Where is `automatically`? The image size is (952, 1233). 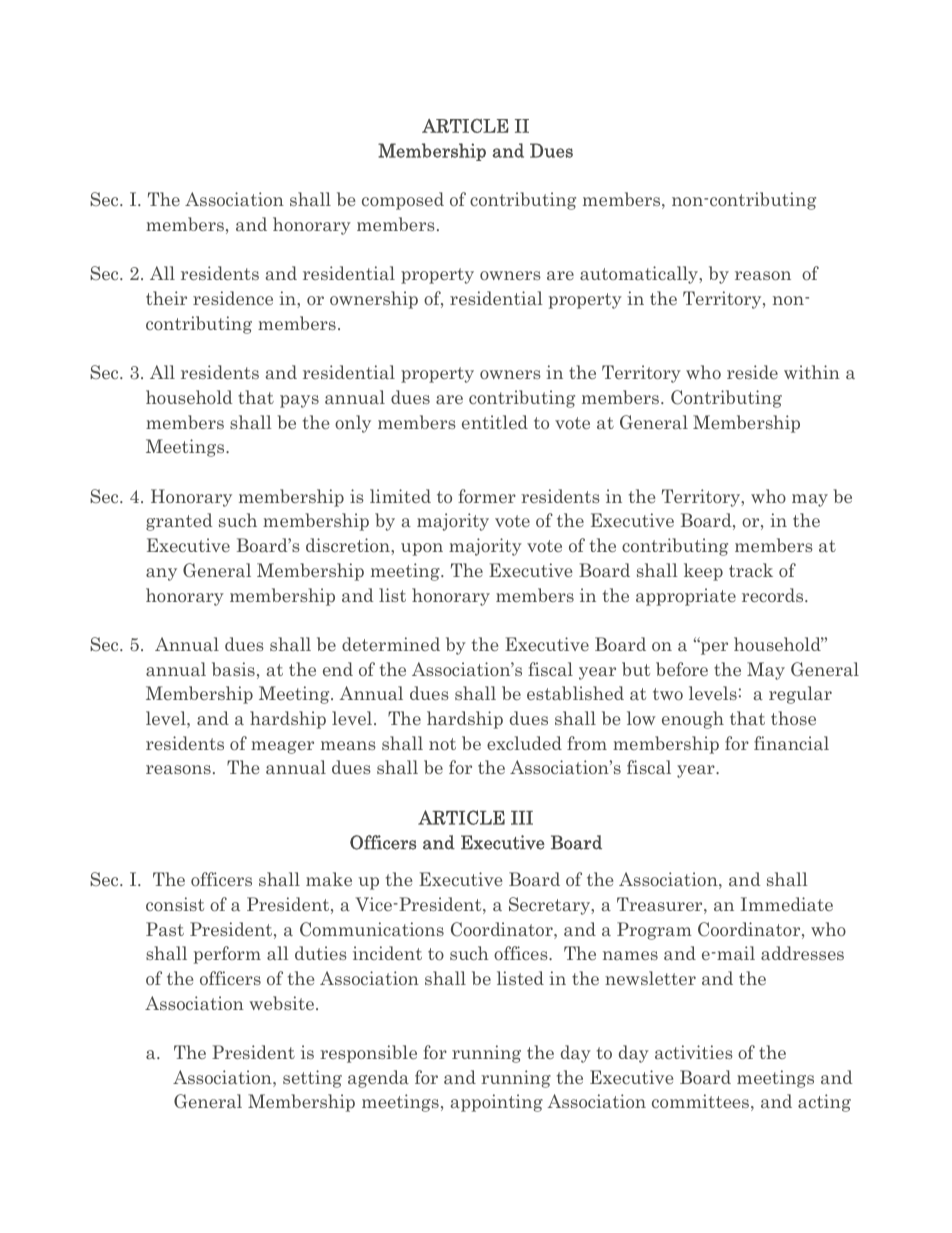
automatically is located at coordinates (640, 275).
